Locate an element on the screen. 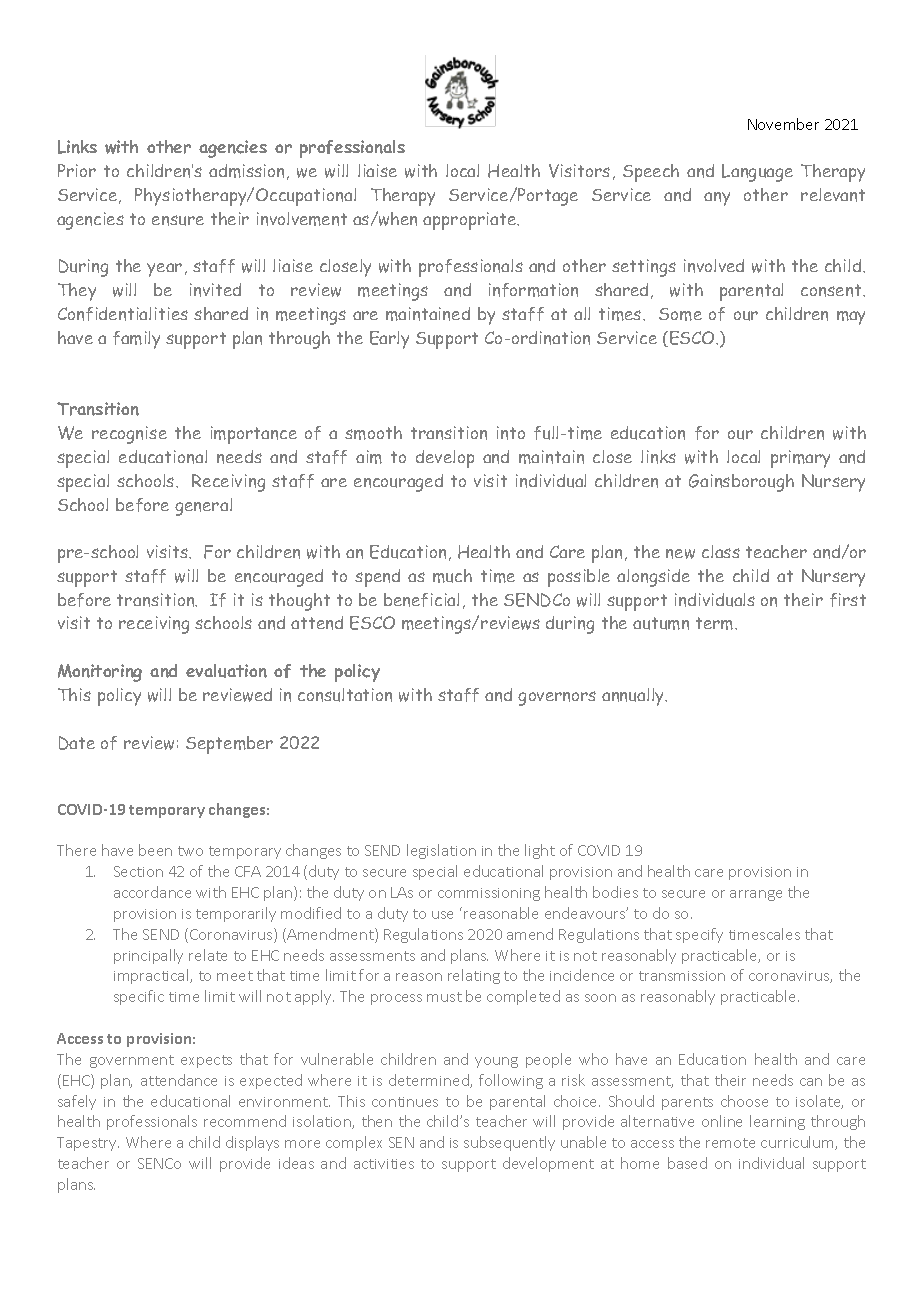  autumn is located at coordinates (661, 623).
